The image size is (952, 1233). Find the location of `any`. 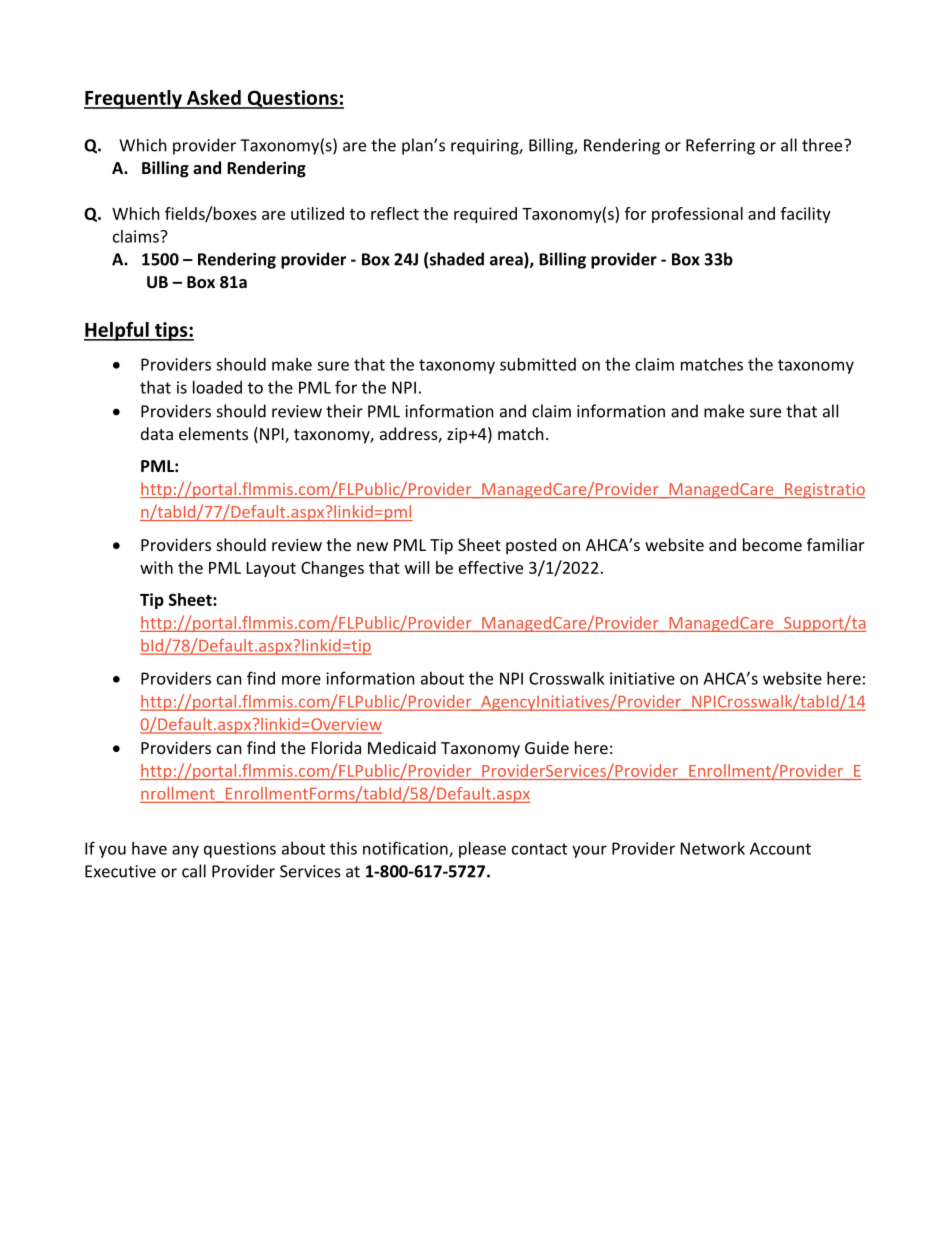

any is located at coordinates (185, 851).
